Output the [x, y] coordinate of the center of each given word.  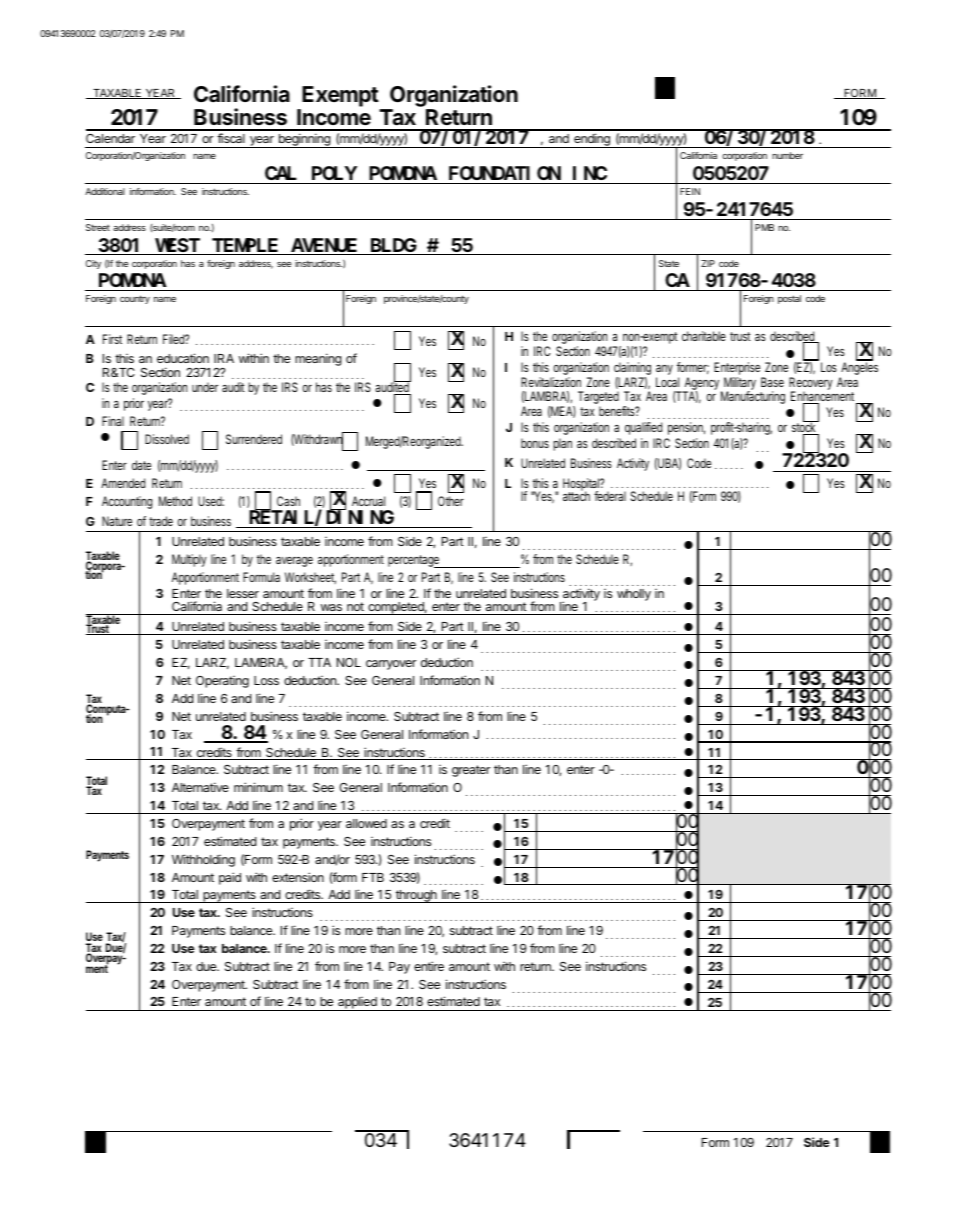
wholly [634, 595]
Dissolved [167, 439]
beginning [304, 140]
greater [471, 771]
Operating [222, 682]
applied [357, 1004]
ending [592, 140]
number [787, 155]
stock [805, 428]
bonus [535, 443]
